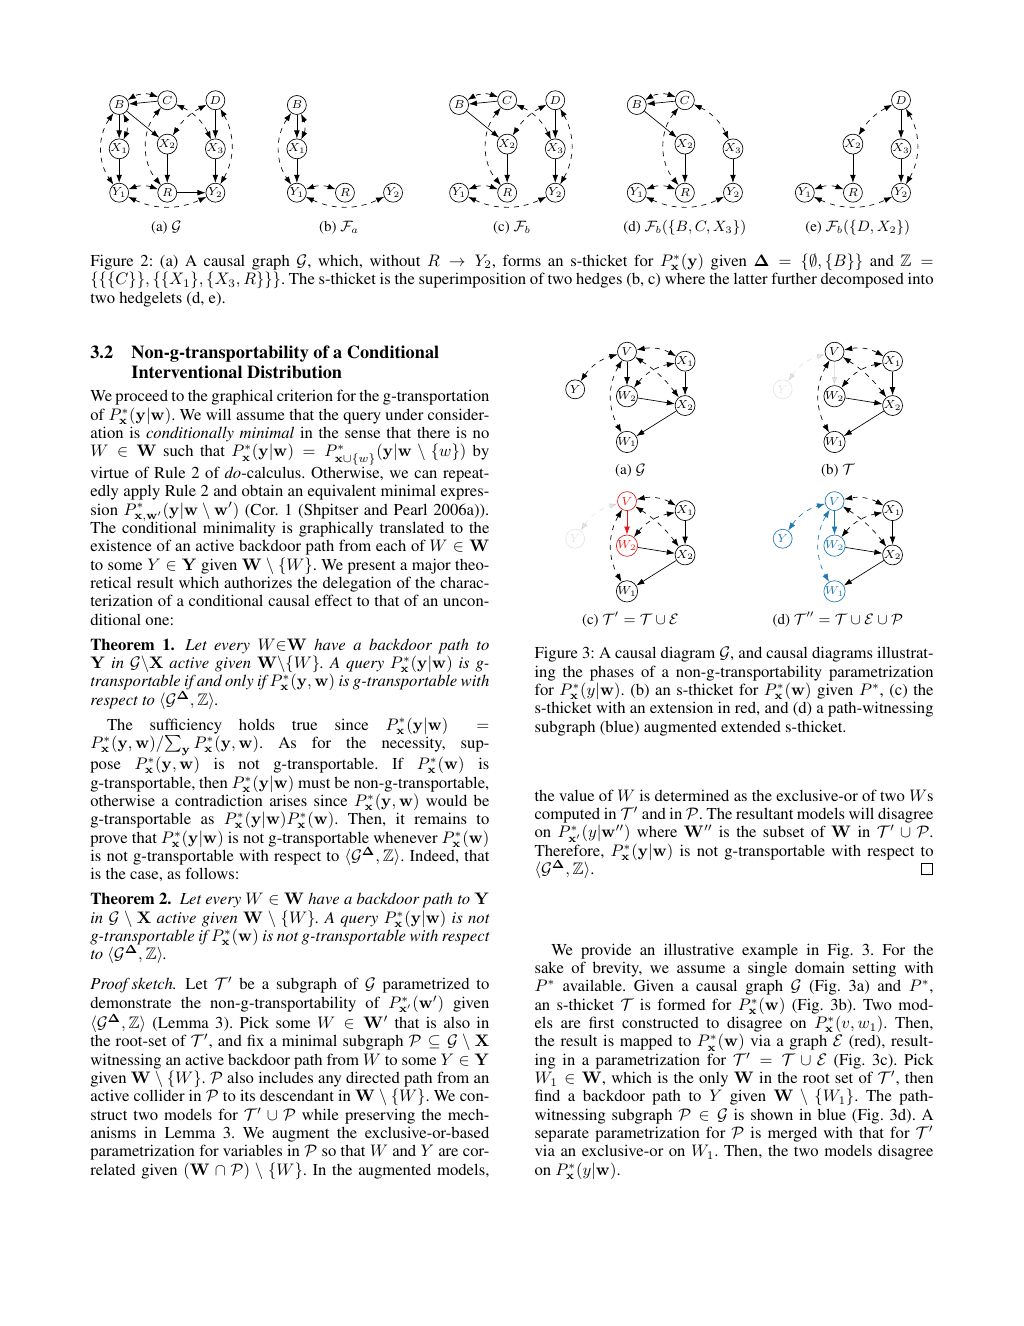  I want to click on superimposition, so click(472, 280).
